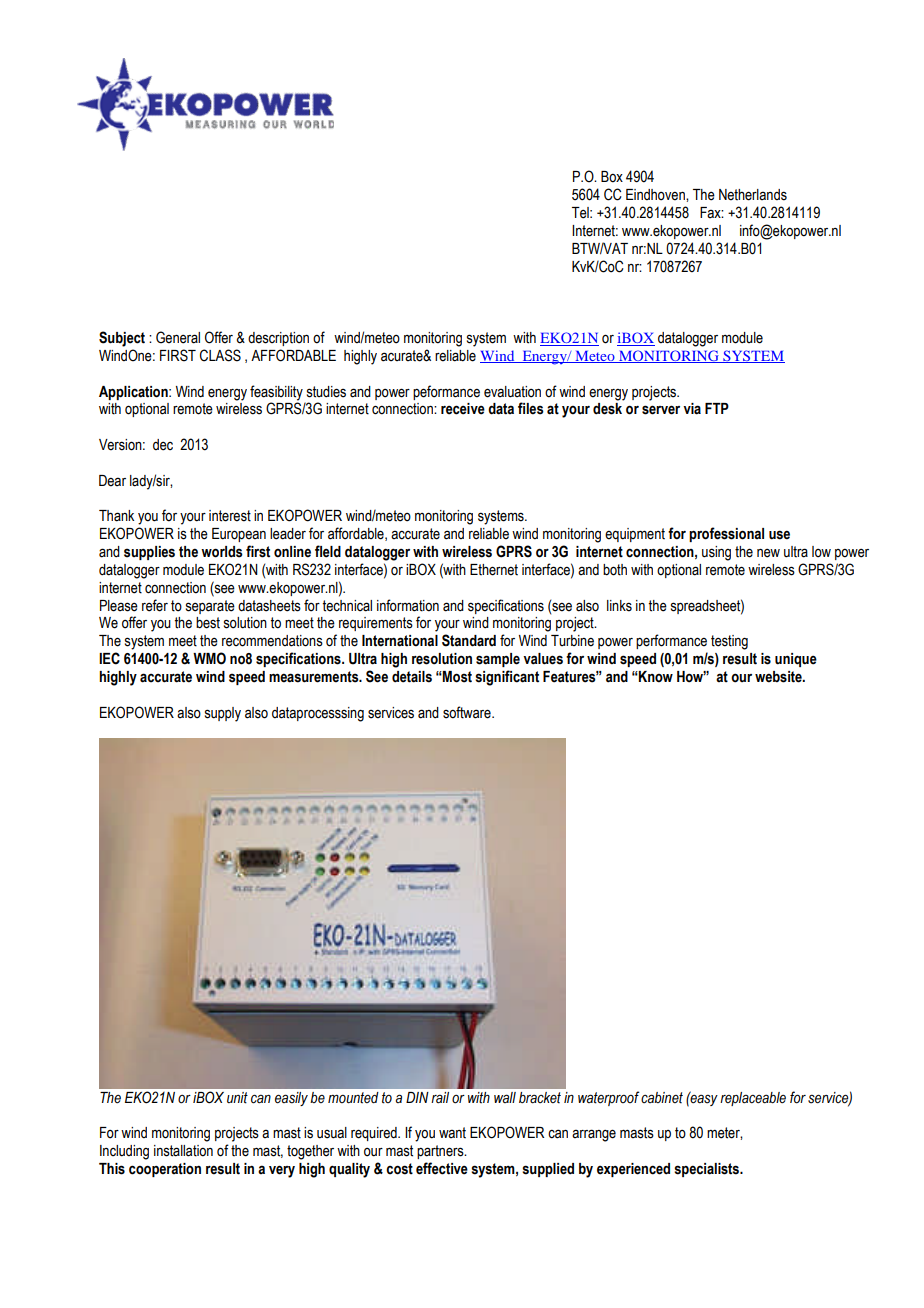  I want to click on Most, so click(456, 677).
